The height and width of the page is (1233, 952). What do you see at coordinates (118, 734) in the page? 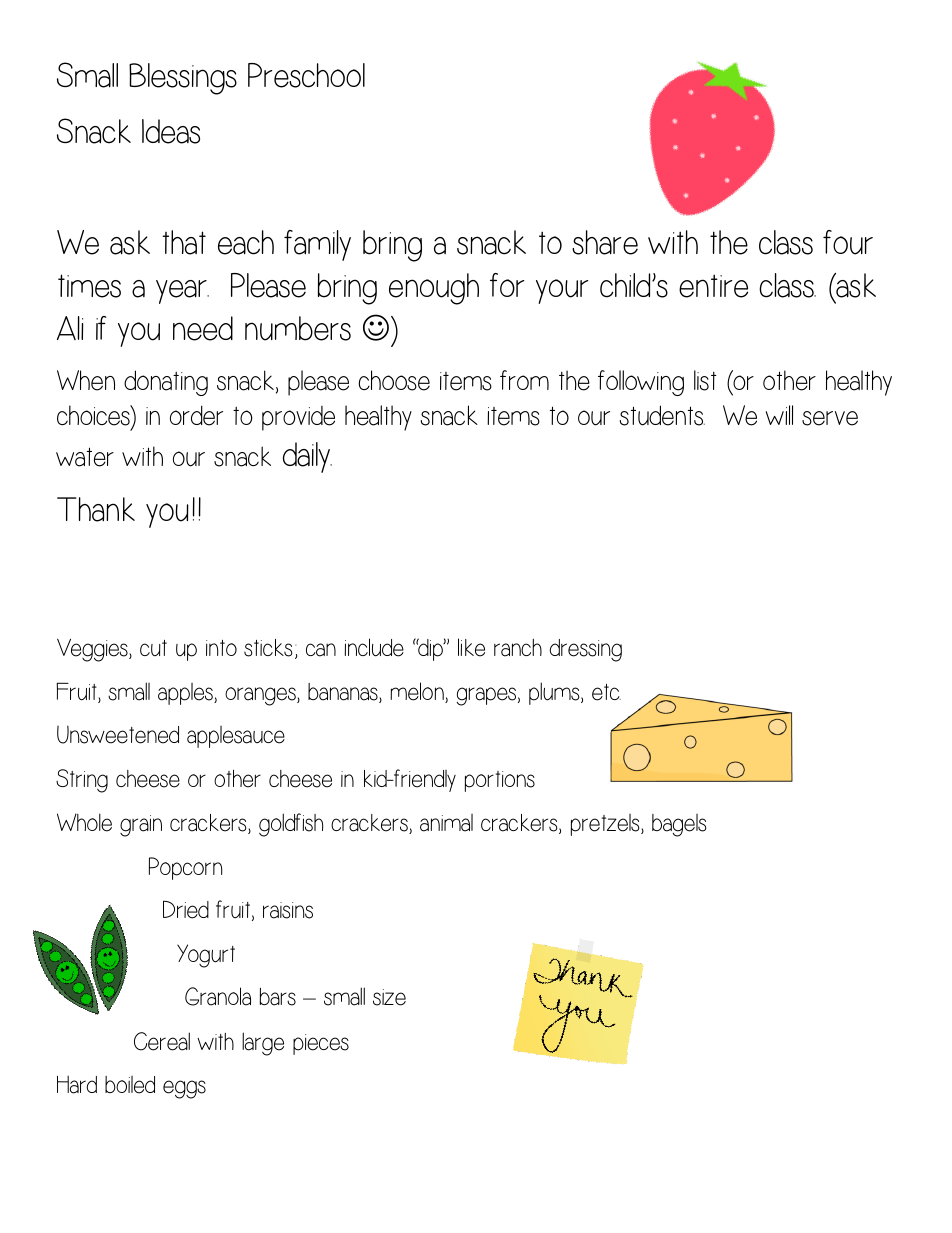
I see `Unsweetened` at bounding box center [118, 734].
